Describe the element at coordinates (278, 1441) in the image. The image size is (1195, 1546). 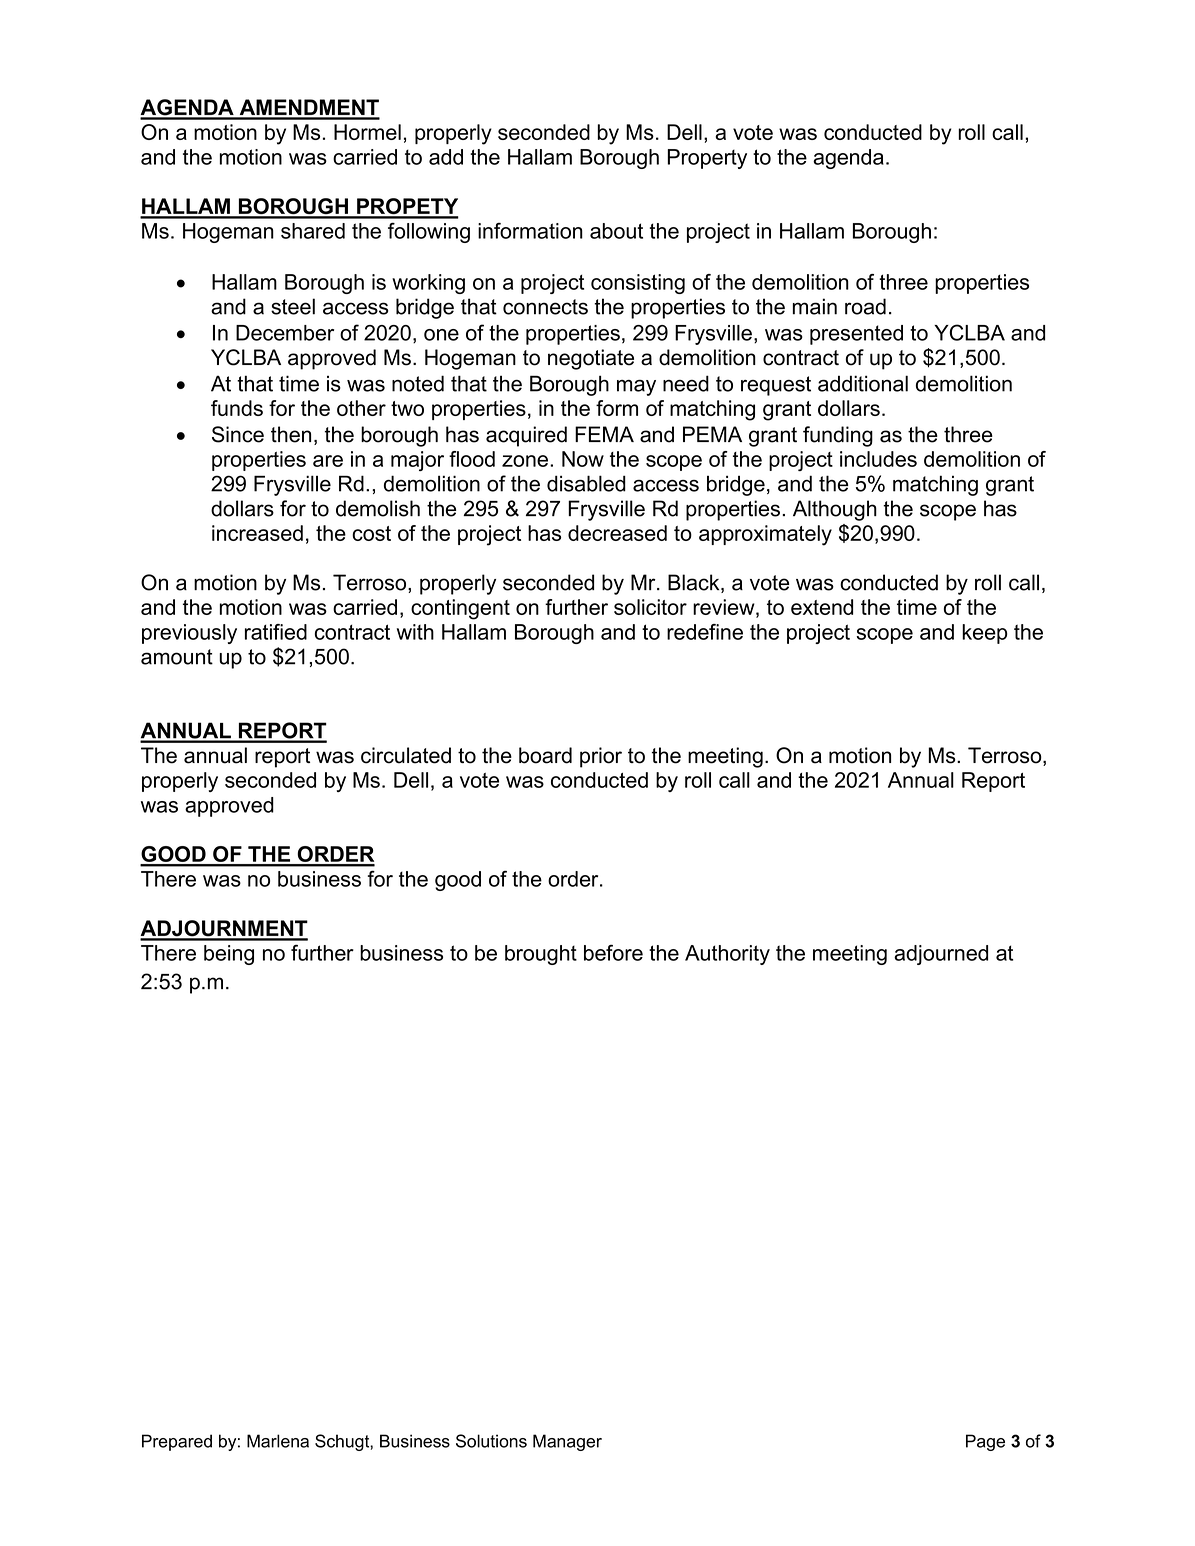
I see `Marlena` at that location.
